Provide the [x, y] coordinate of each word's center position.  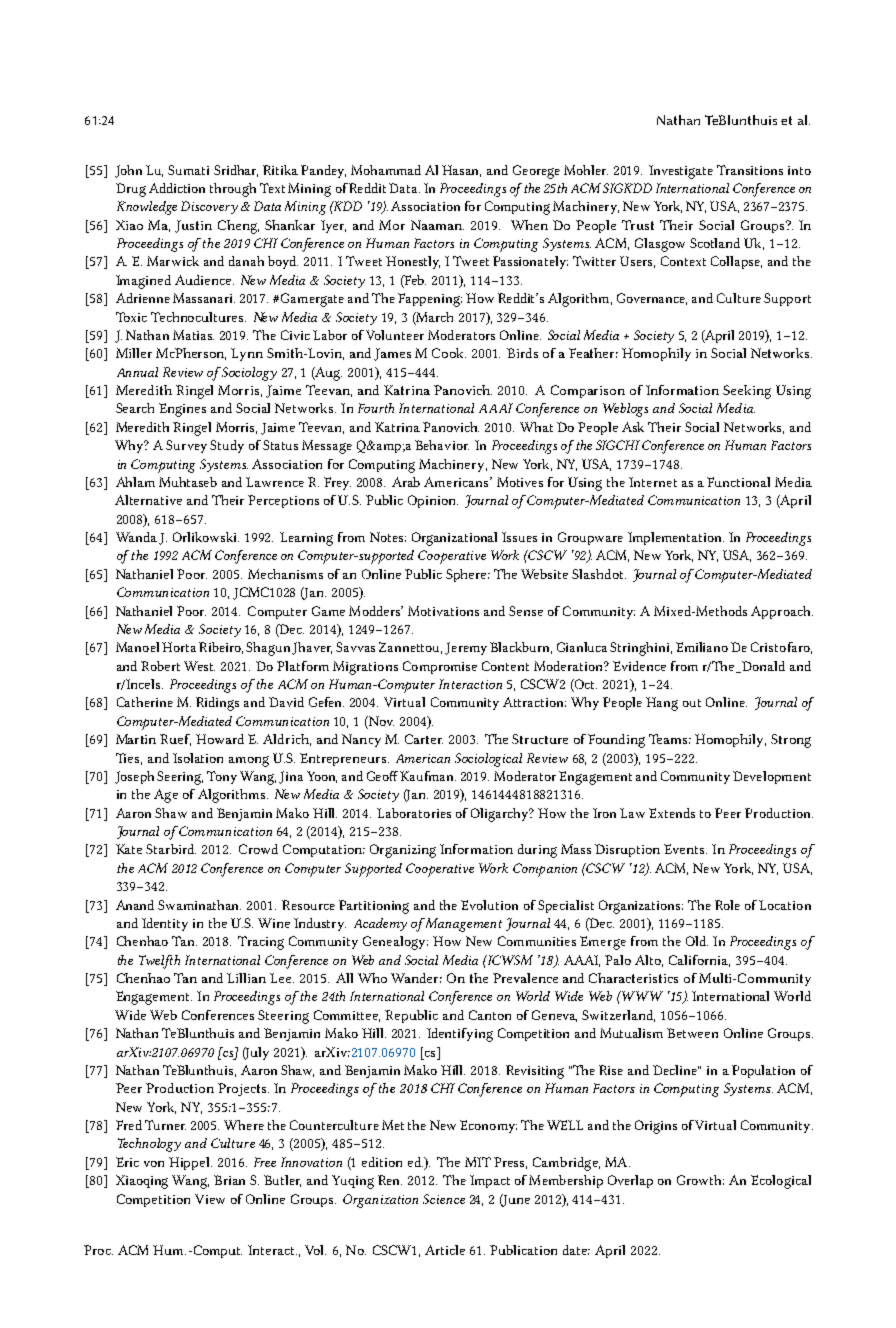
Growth [700, 1180]
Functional [738, 482]
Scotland [715, 243]
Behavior [442, 445]
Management [463, 925]
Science [444, 1199]
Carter [424, 739]
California [699, 961]
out [692, 703]
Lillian [246, 978]
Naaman [437, 225]
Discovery [209, 207]
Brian [229, 1180]
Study [227, 446]
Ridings [217, 704]
